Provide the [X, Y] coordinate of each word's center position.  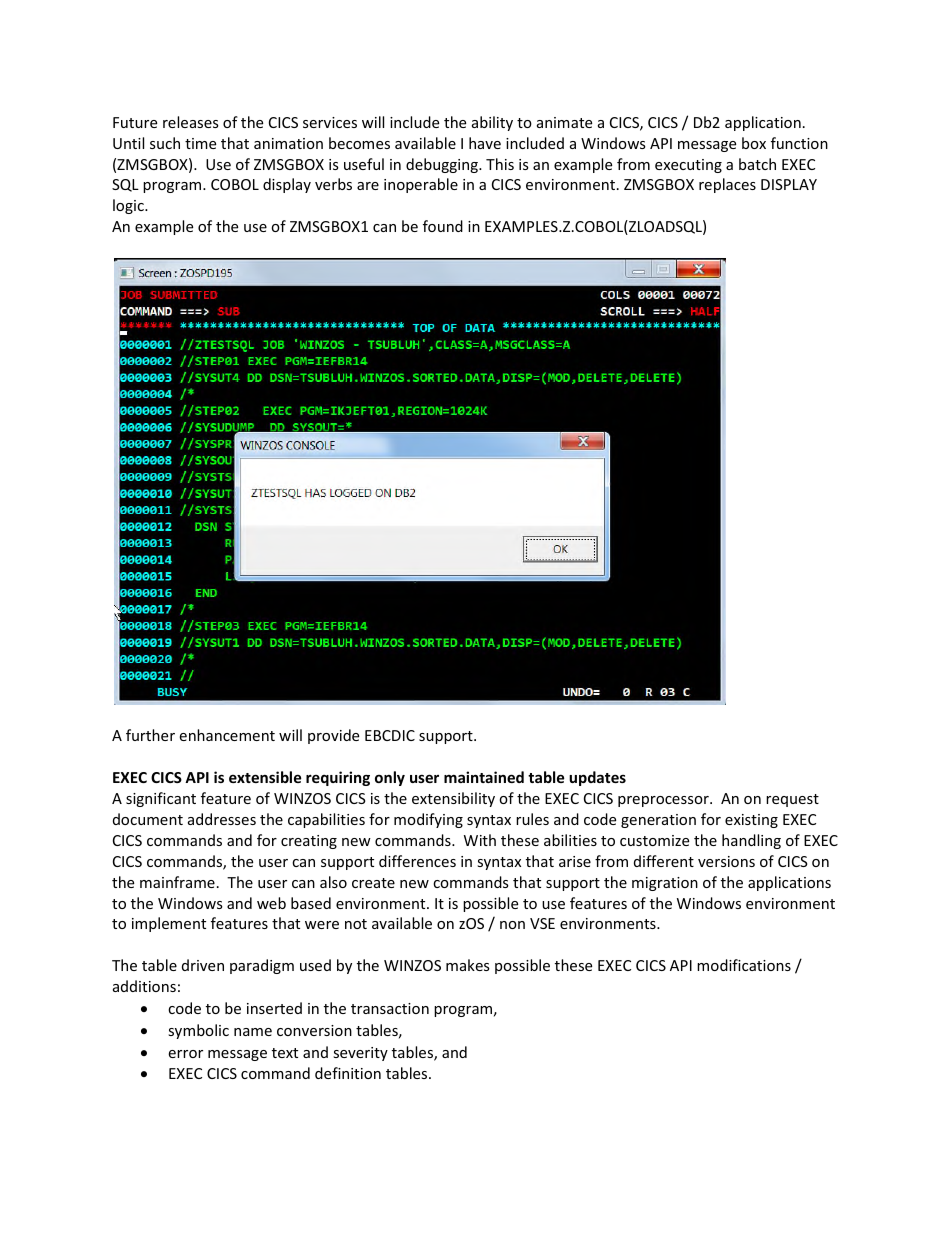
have [485, 143]
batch [757, 164]
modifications [744, 965]
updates [597, 778]
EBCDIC [390, 735]
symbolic [198, 1031]
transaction [390, 1008]
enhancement [227, 735]
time [200, 143]
